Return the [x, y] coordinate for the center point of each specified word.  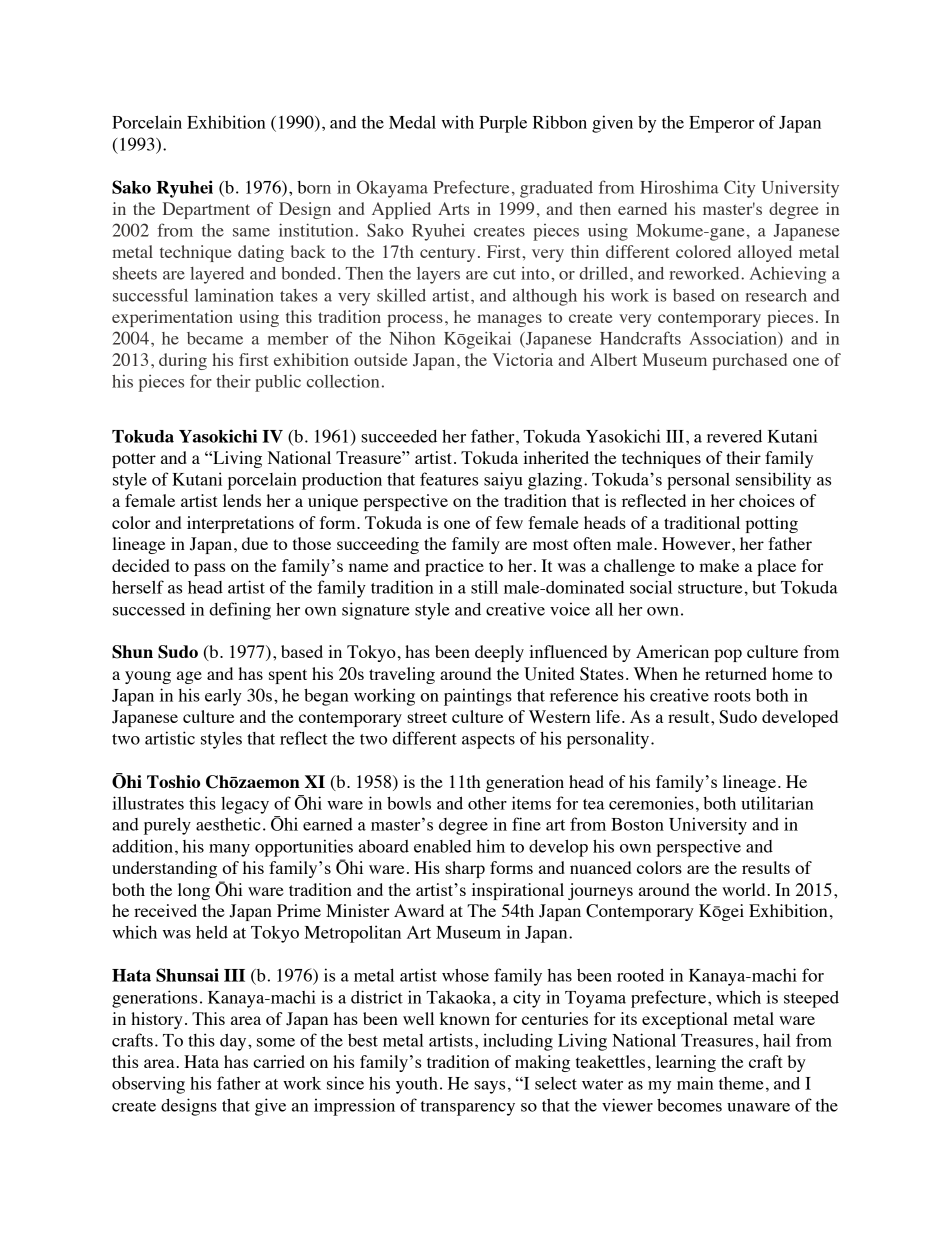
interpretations [240, 524]
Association [734, 339]
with [458, 122]
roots [732, 696]
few [509, 522]
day [234, 1042]
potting [771, 524]
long [194, 891]
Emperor [721, 124]
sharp [465, 869]
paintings [478, 697]
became [215, 338]
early [223, 697]
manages [509, 320]
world [745, 889]
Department [206, 210]
